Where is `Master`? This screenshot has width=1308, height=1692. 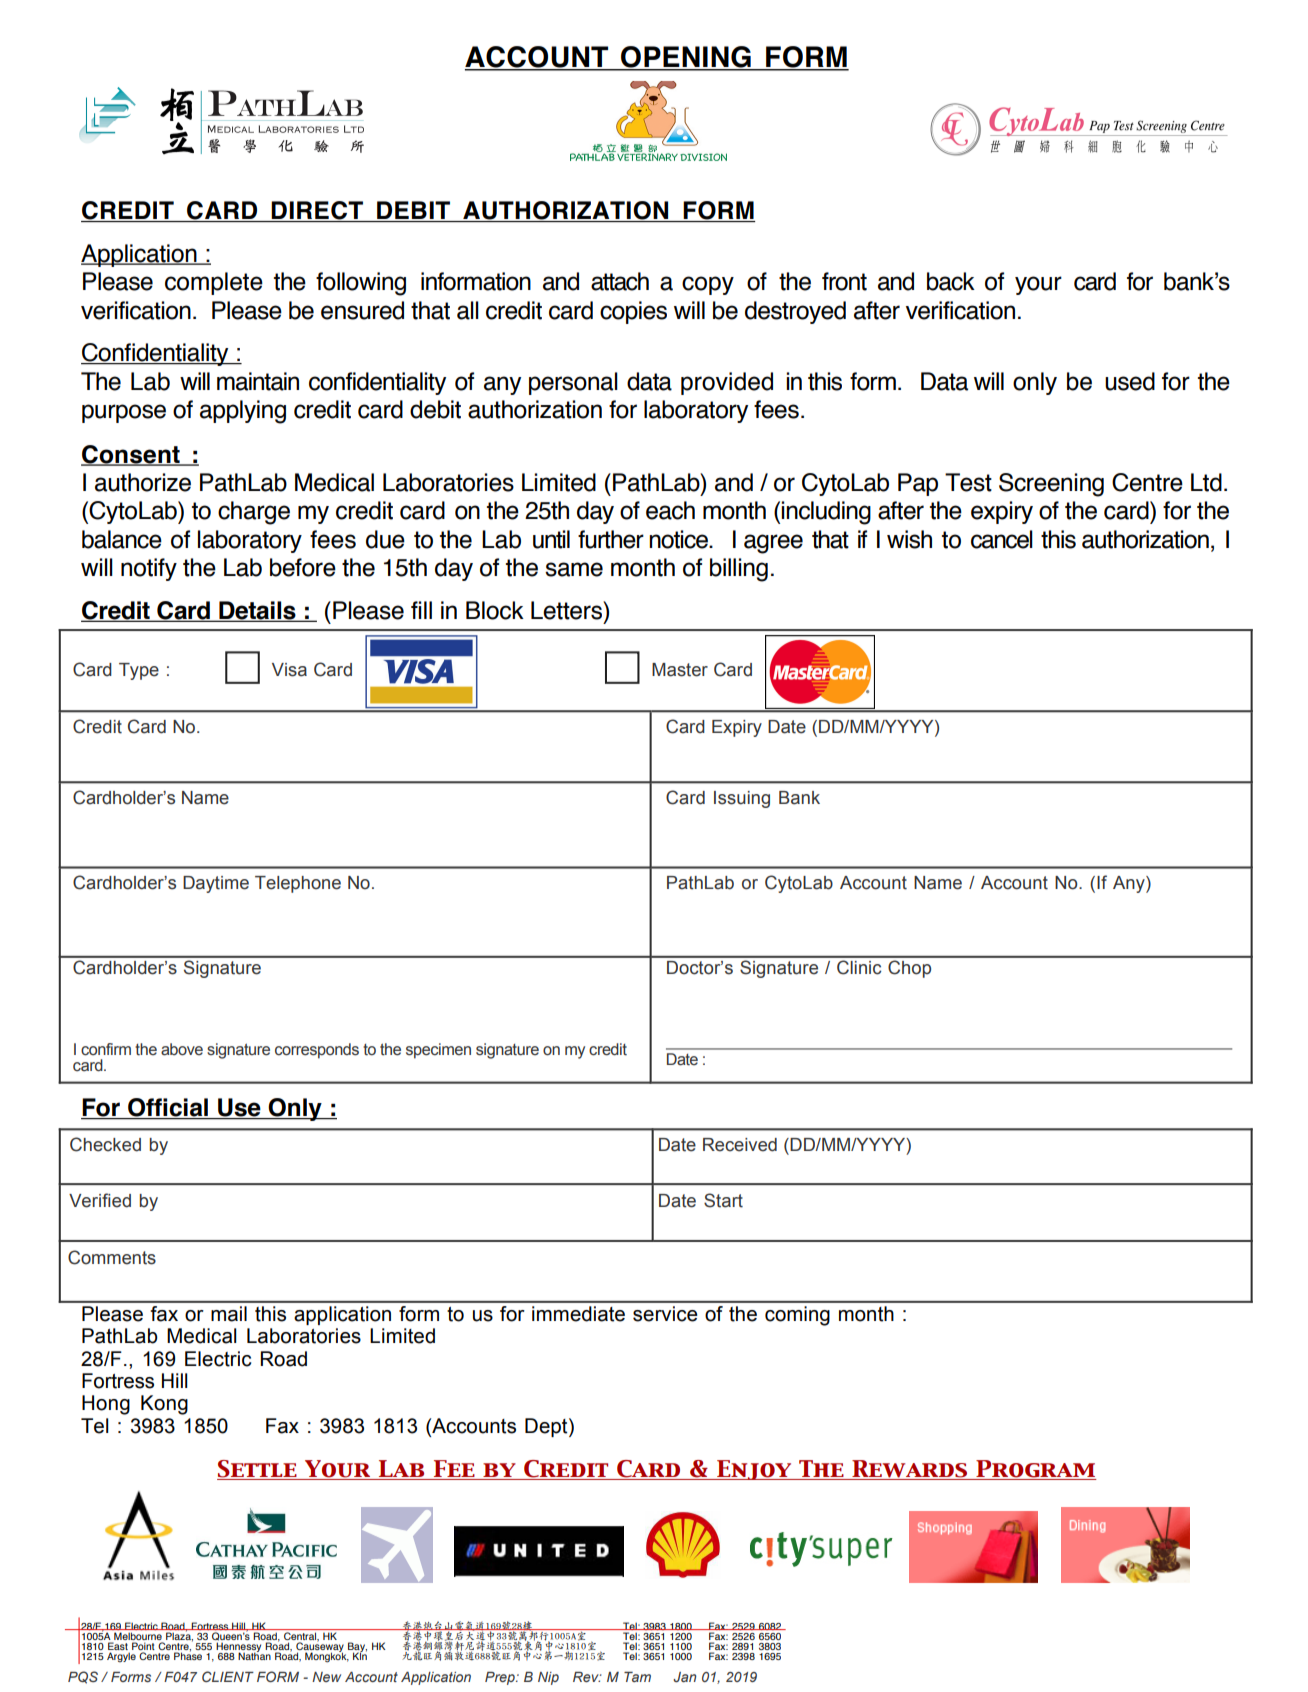
Master is located at coordinates (680, 670).
